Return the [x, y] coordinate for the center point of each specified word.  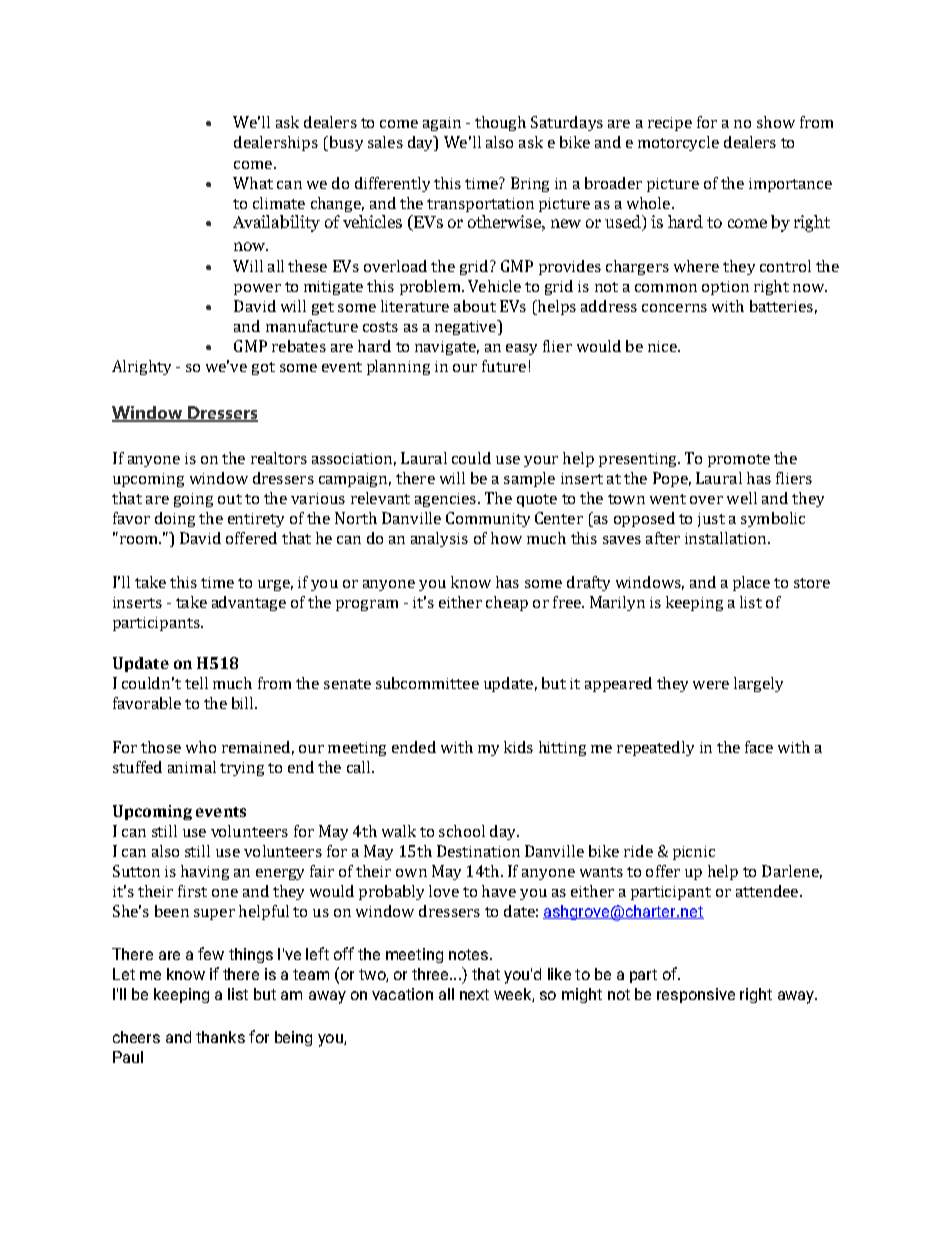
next [474, 994]
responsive [696, 995]
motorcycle [678, 143]
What [253, 183]
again [442, 124]
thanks [220, 1037]
